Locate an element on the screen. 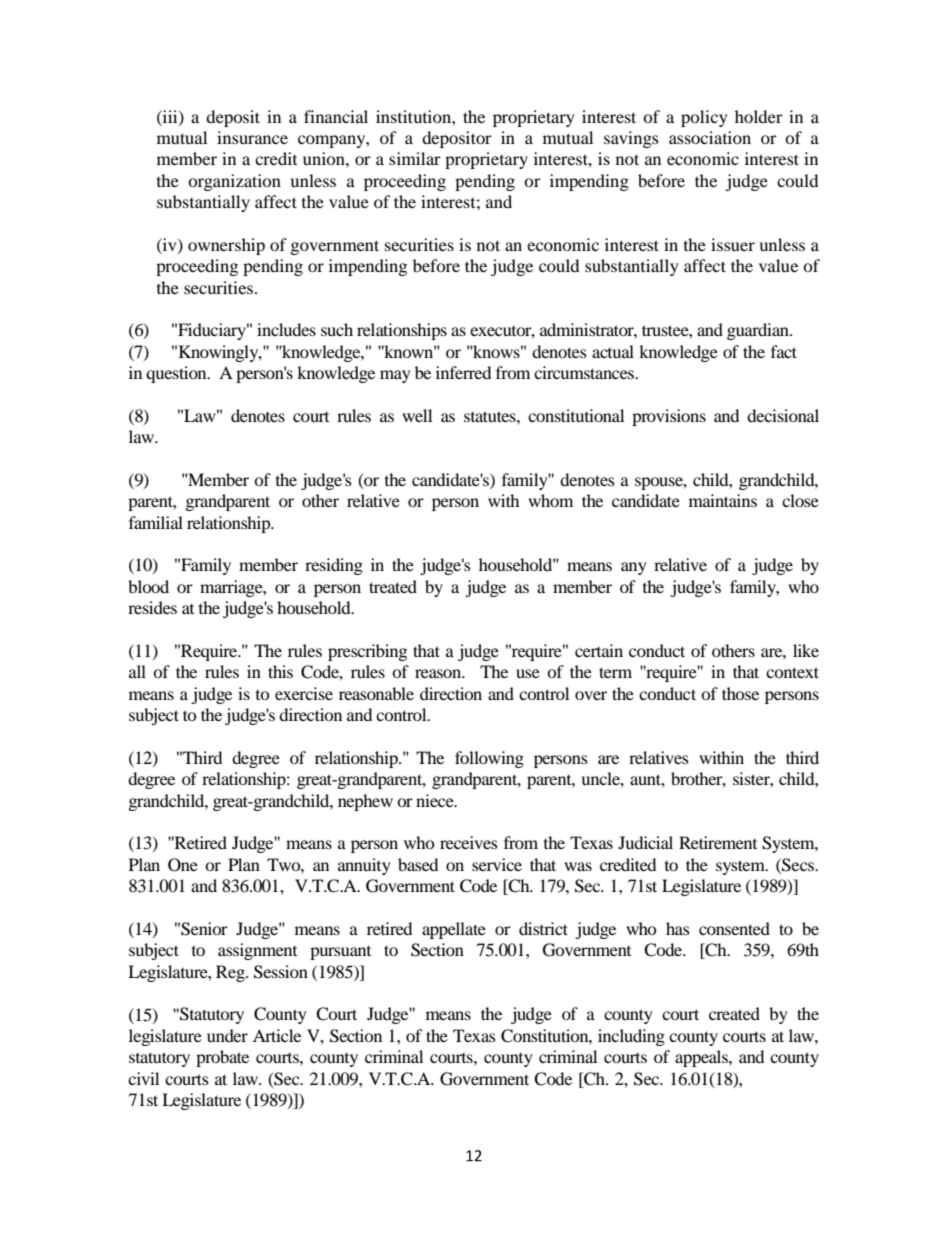  receives is located at coordinates (469, 842).
